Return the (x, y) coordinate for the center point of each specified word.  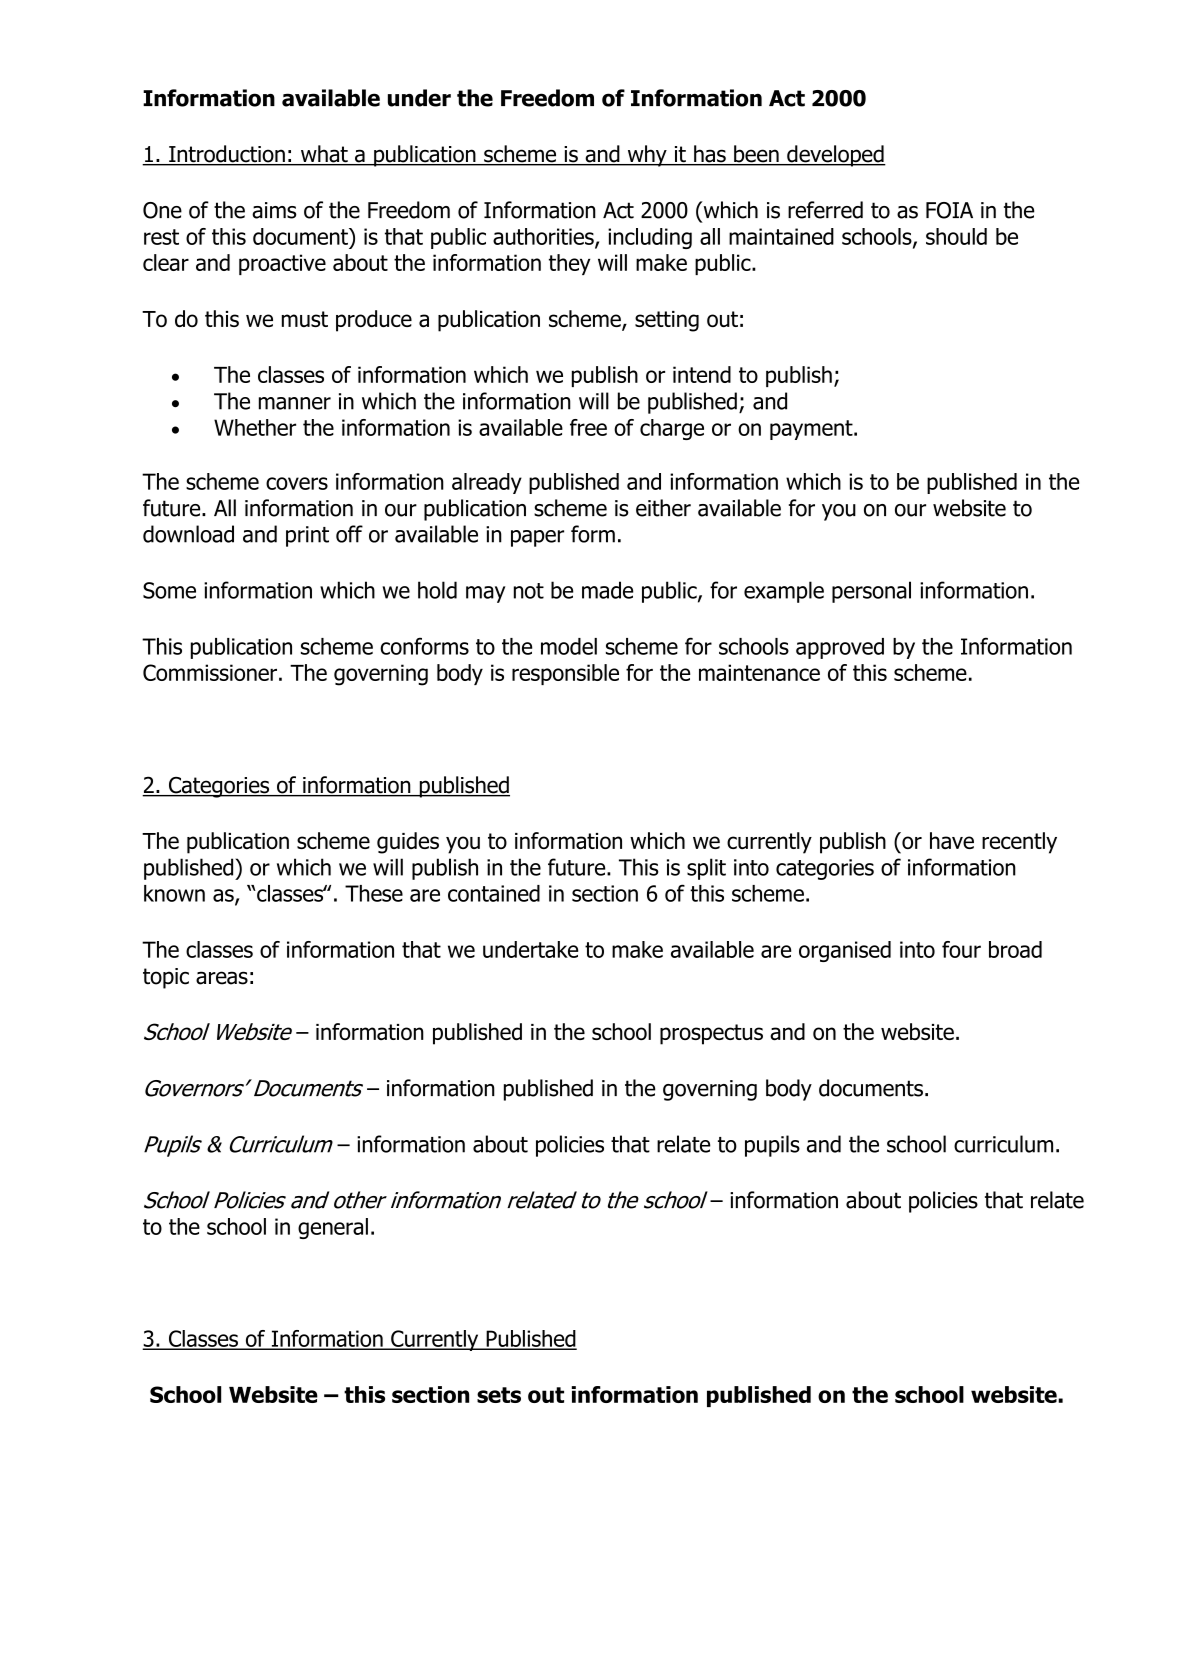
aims (274, 210)
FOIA (949, 210)
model (569, 646)
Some (169, 590)
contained (494, 893)
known (174, 893)
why (647, 156)
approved (840, 648)
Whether (255, 427)
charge (672, 429)
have (952, 840)
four (961, 949)
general (333, 1228)
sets (499, 1395)
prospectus (711, 1034)
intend (702, 374)
